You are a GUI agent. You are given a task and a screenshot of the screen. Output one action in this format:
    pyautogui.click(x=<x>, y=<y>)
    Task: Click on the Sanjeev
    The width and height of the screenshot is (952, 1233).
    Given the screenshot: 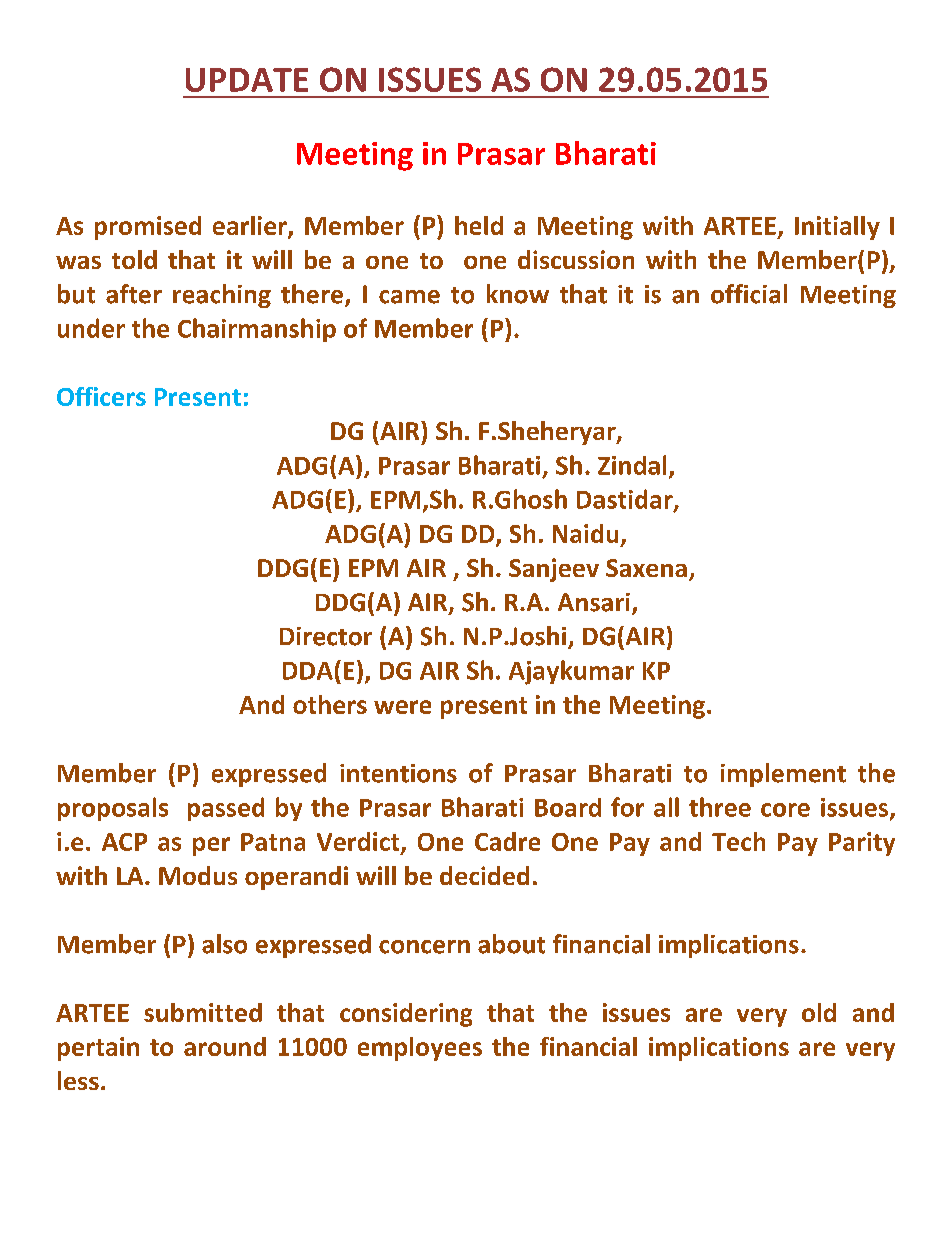 What is the action you would take?
    pyautogui.click(x=554, y=570)
